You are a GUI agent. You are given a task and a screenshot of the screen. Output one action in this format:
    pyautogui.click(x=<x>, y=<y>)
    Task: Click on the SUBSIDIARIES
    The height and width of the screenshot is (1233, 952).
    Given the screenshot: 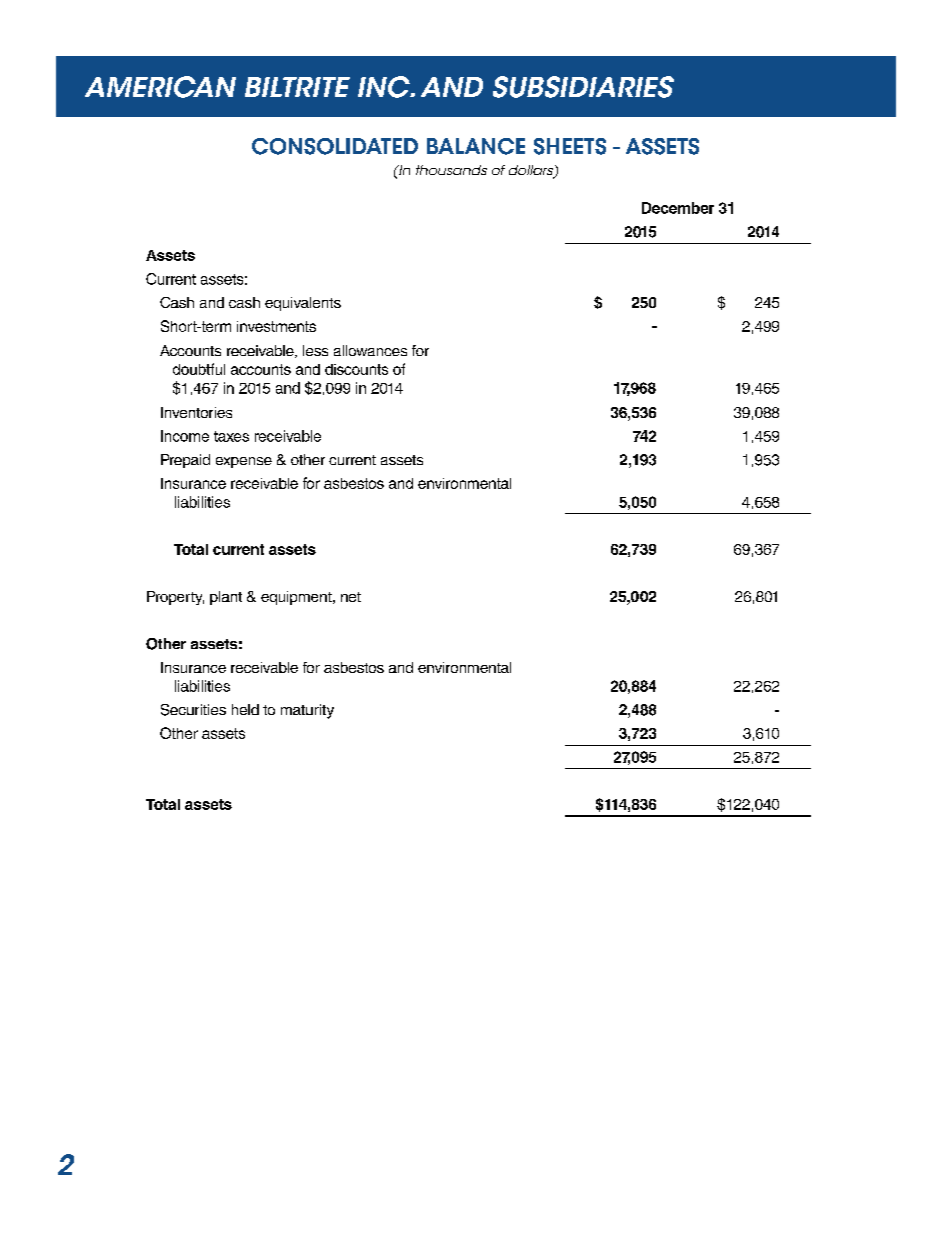 What is the action you would take?
    pyautogui.click(x=583, y=87)
